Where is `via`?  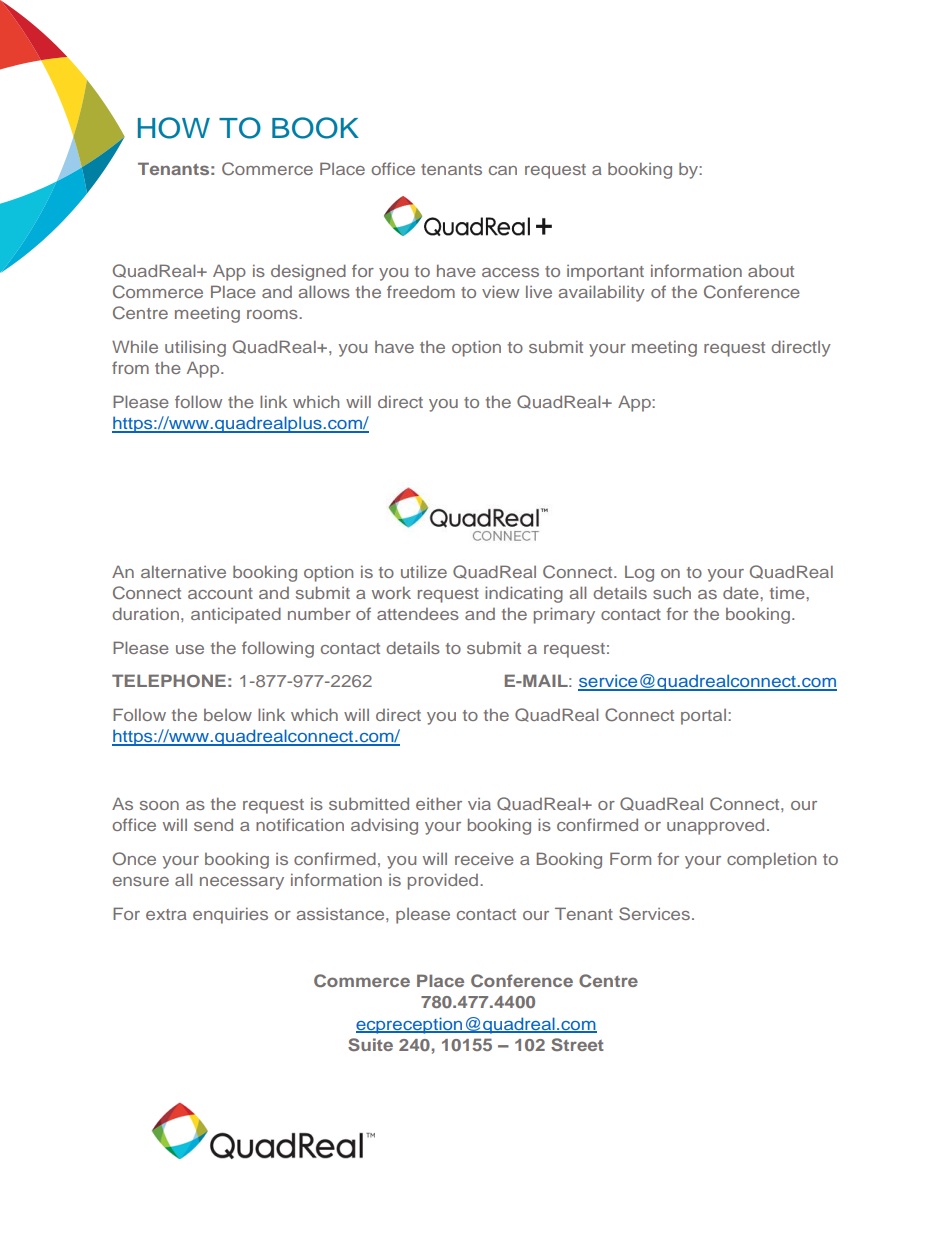
via is located at coordinates (479, 804).
